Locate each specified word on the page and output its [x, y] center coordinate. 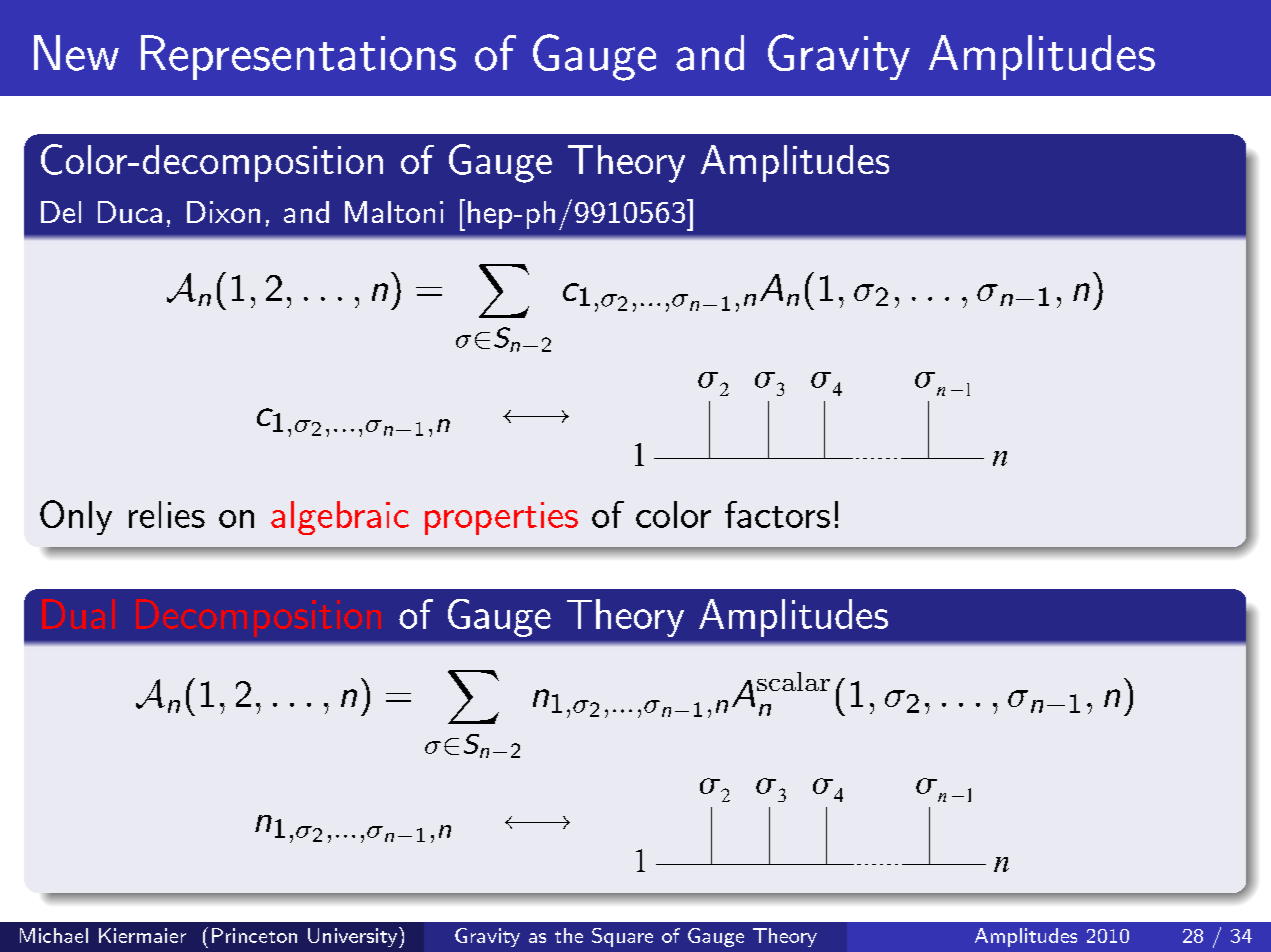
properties [501, 518]
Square [622, 937]
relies [167, 514]
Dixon [223, 212]
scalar [793, 681]
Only [76, 517]
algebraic [340, 518]
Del [61, 212]
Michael [54, 935]
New [76, 53]
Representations [298, 57]
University [352, 937]
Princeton [254, 935]
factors [777, 514]
